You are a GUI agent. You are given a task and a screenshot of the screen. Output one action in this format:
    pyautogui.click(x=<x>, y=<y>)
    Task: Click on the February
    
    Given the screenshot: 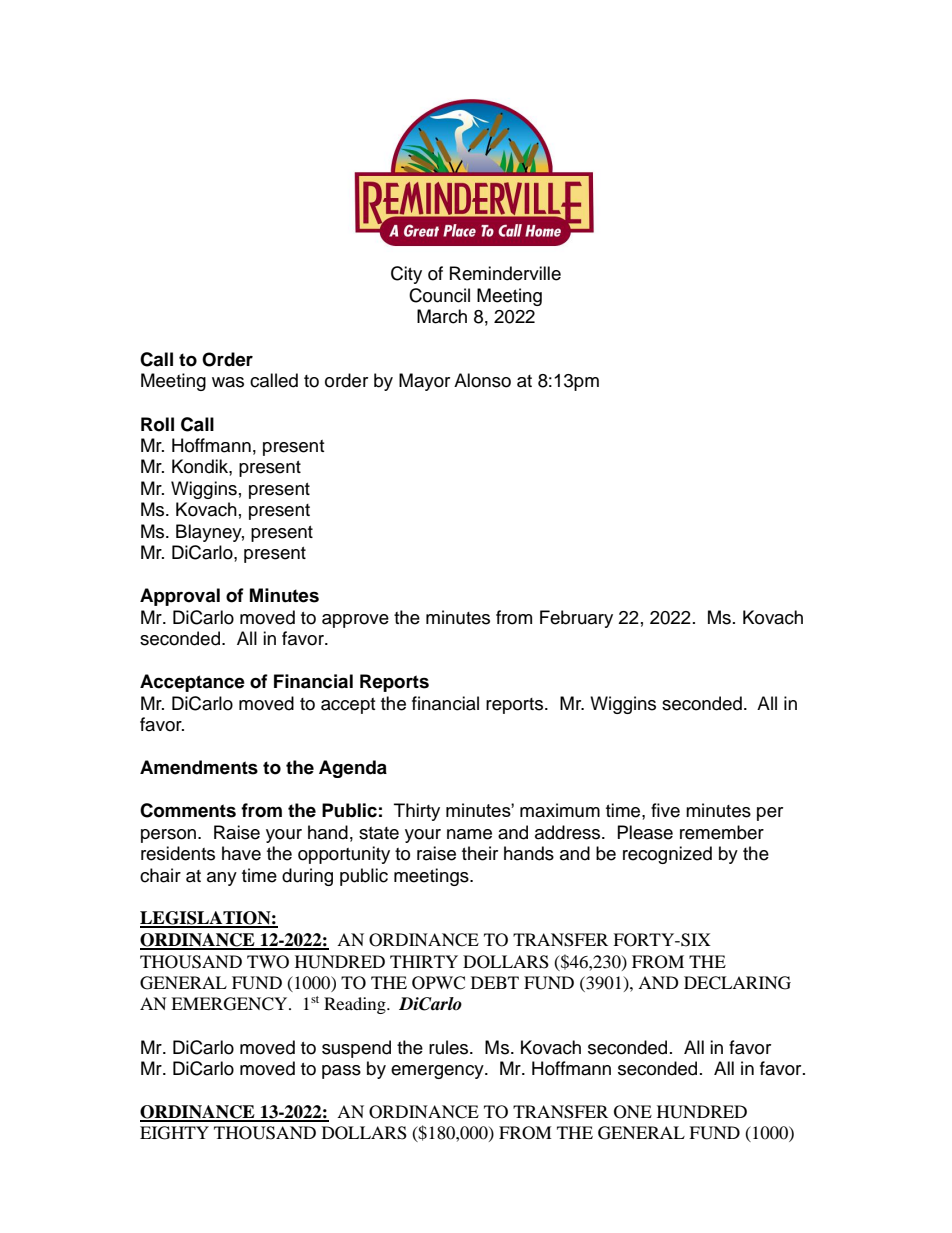 What is the action you would take?
    pyautogui.click(x=576, y=619)
